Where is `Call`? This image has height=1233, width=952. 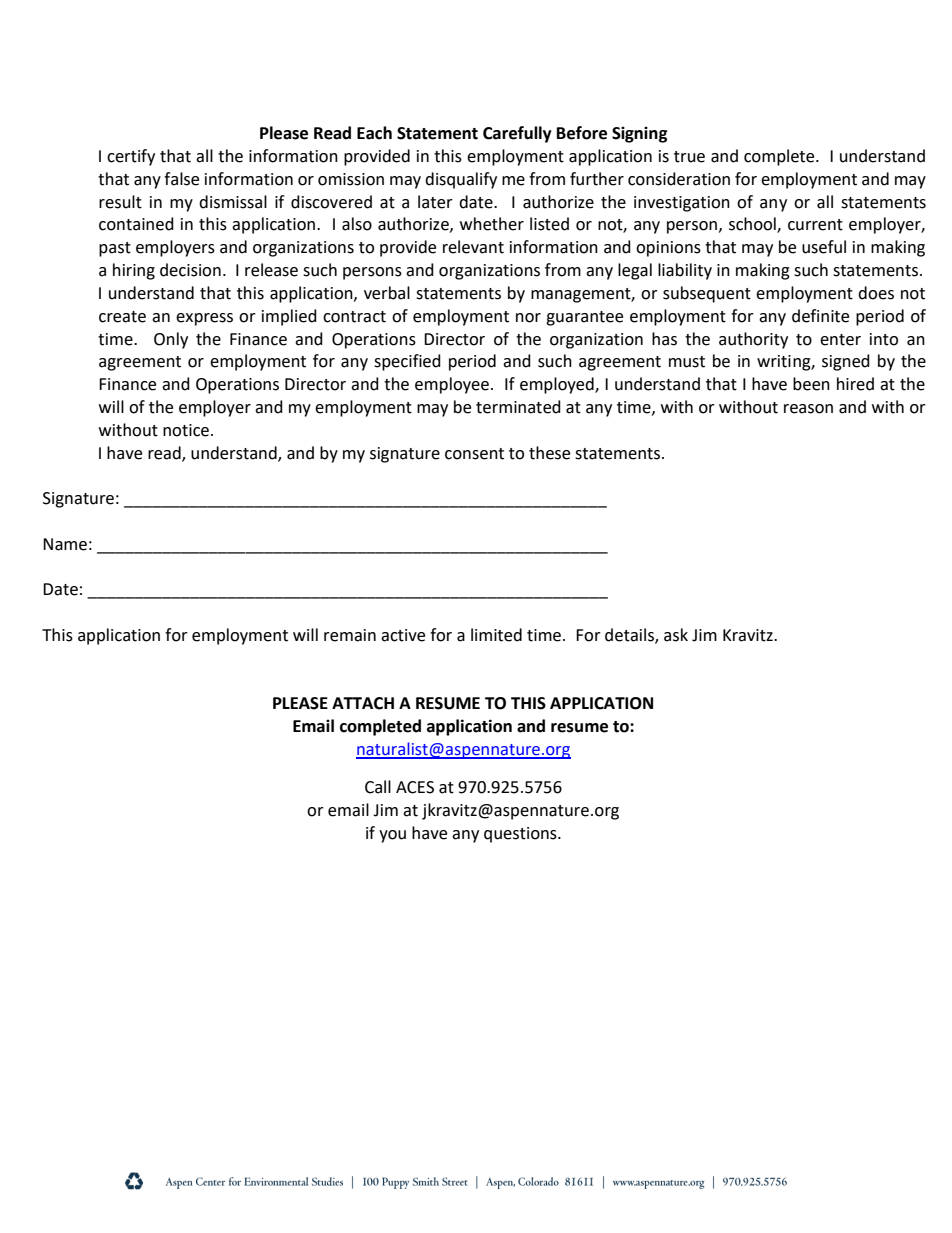 Call is located at coordinates (378, 787).
